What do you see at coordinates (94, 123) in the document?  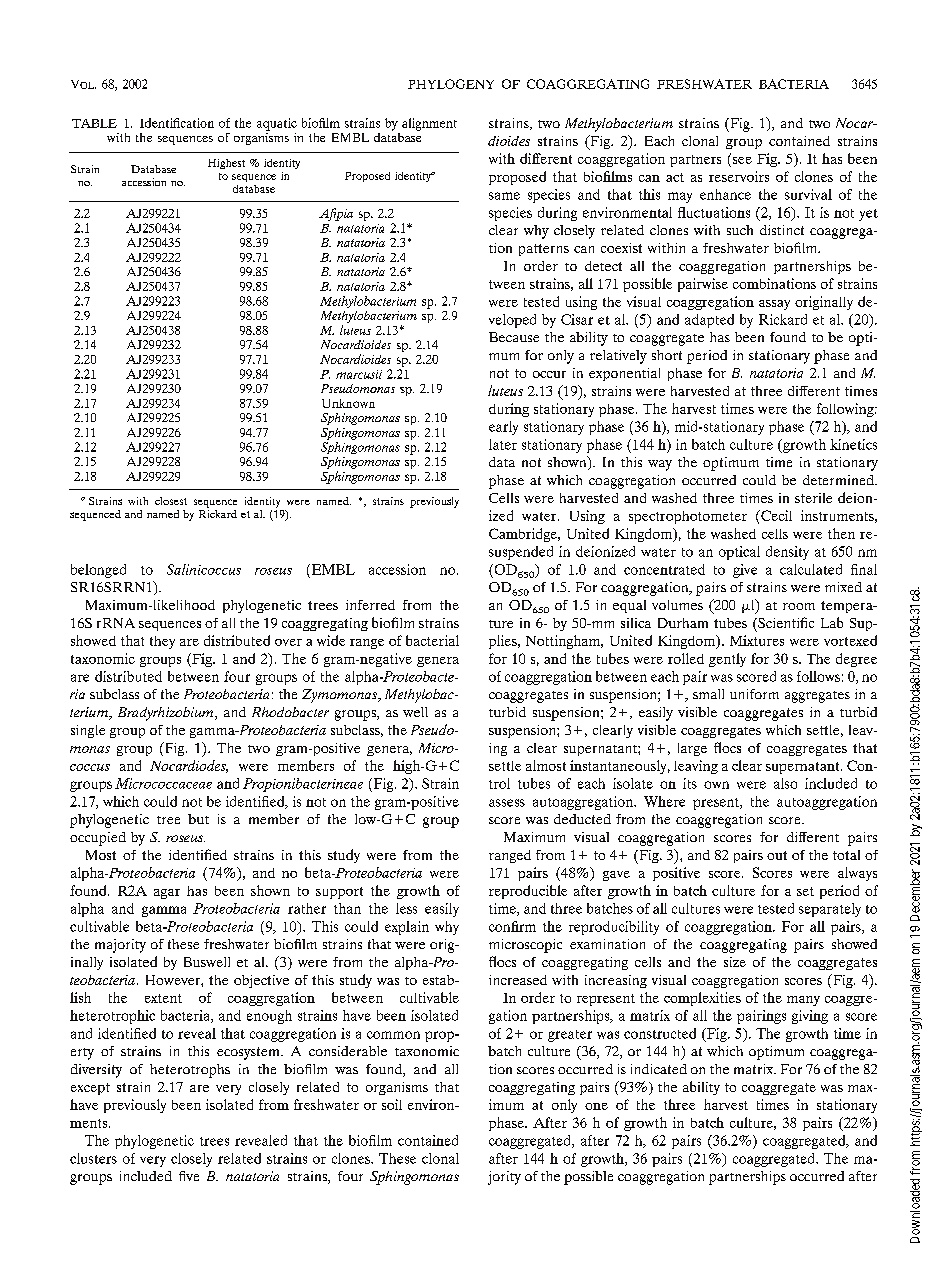 I see `TABLE` at bounding box center [94, 123].
